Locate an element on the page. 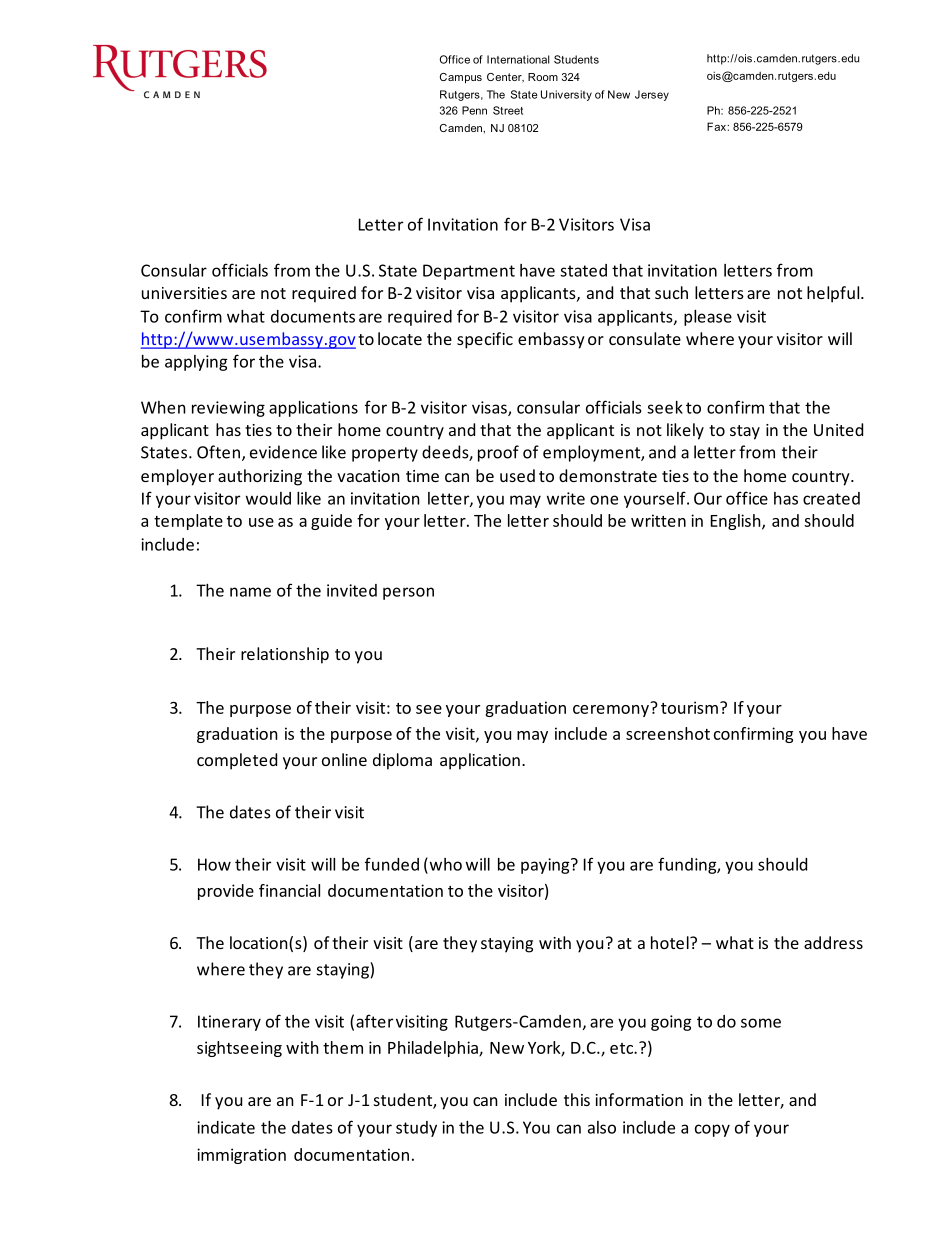 The image size is (952, 1233). documents is located at coordinates (313, 316).
